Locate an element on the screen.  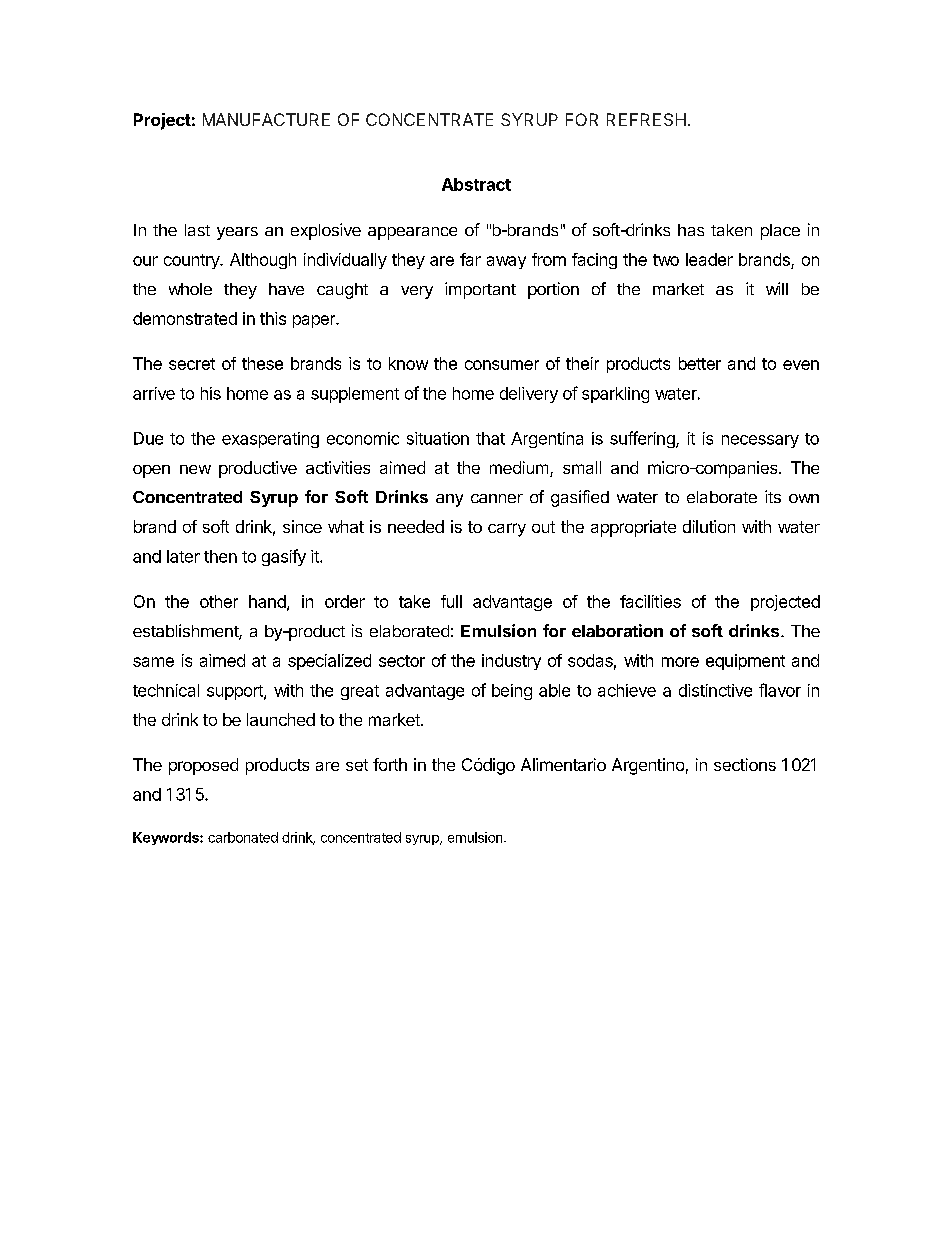
industry is located at coordinates (511, 662).
